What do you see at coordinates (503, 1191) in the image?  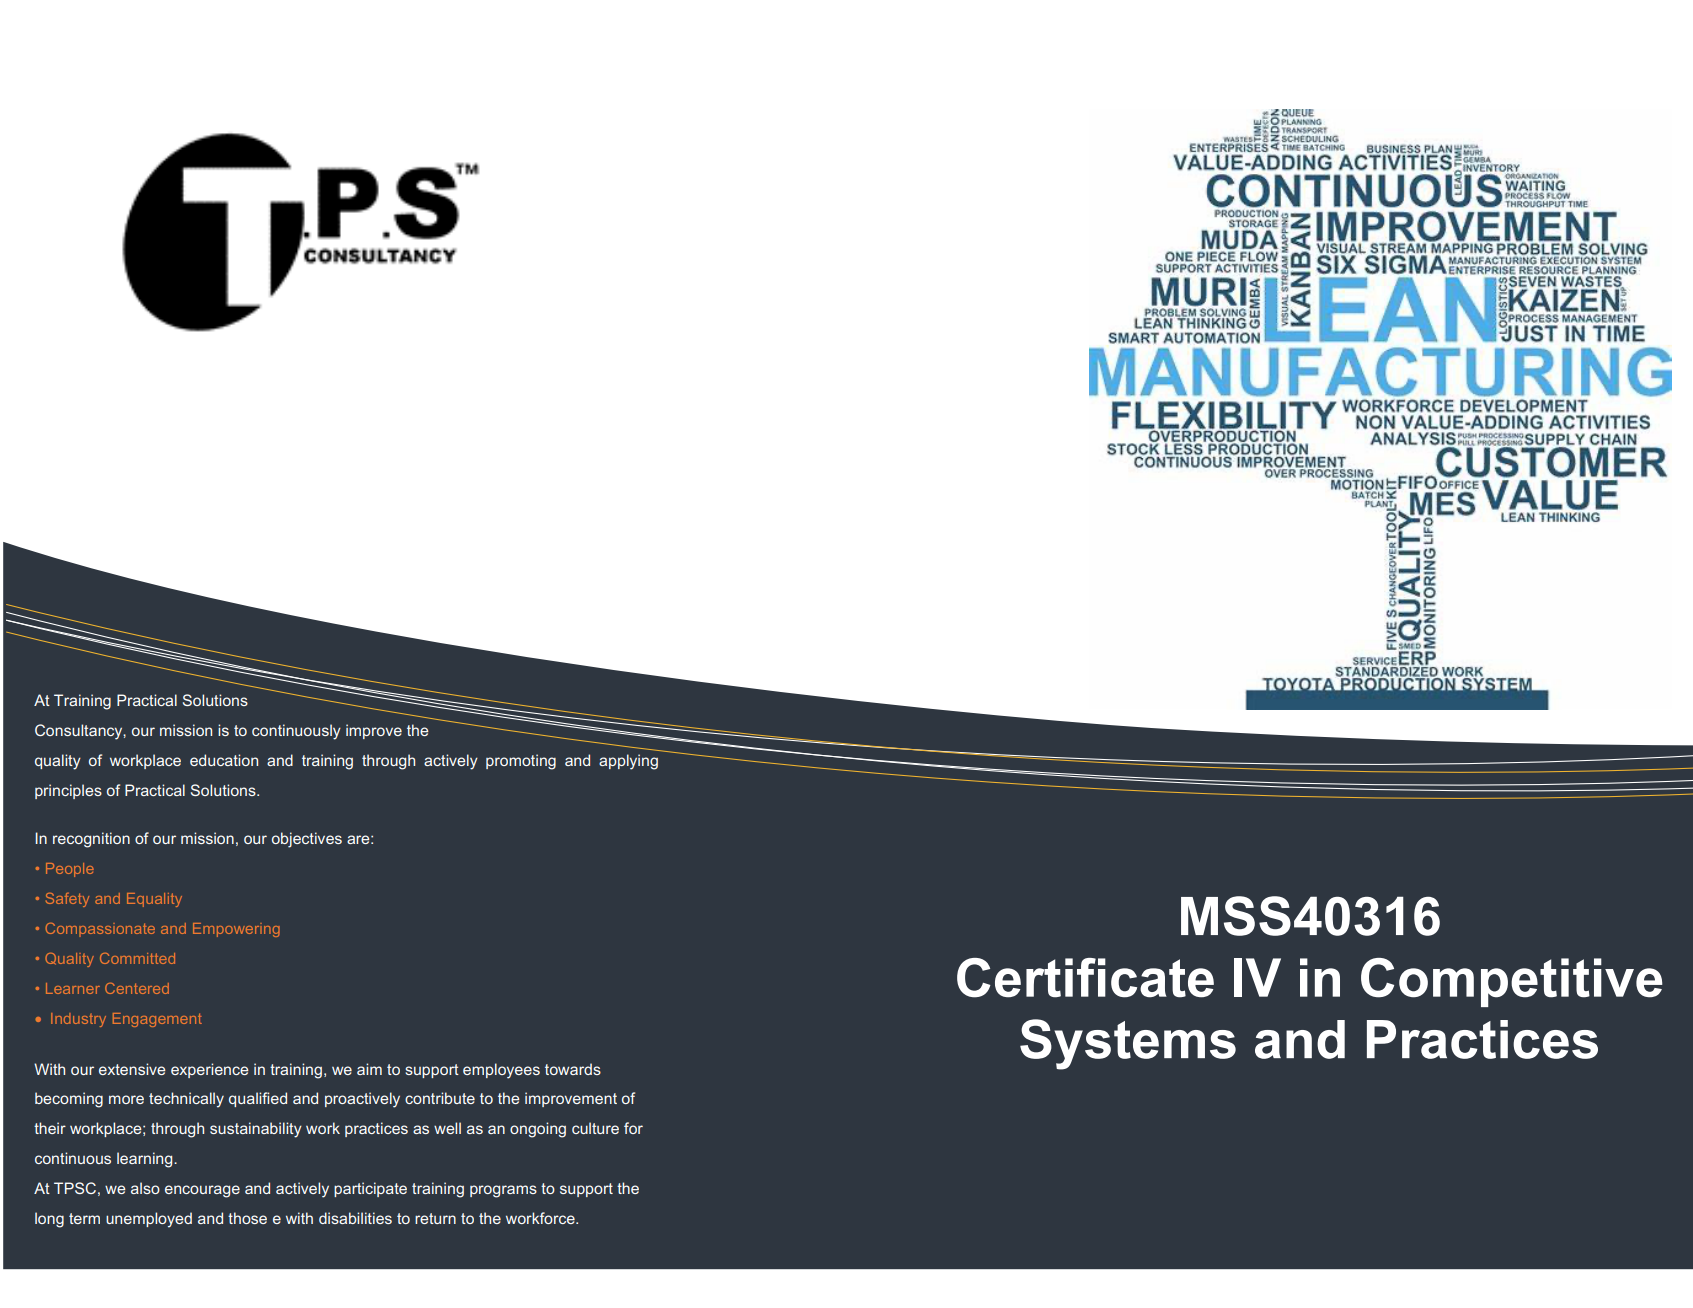 I see `programs` at bounding box center [503, 1191].
